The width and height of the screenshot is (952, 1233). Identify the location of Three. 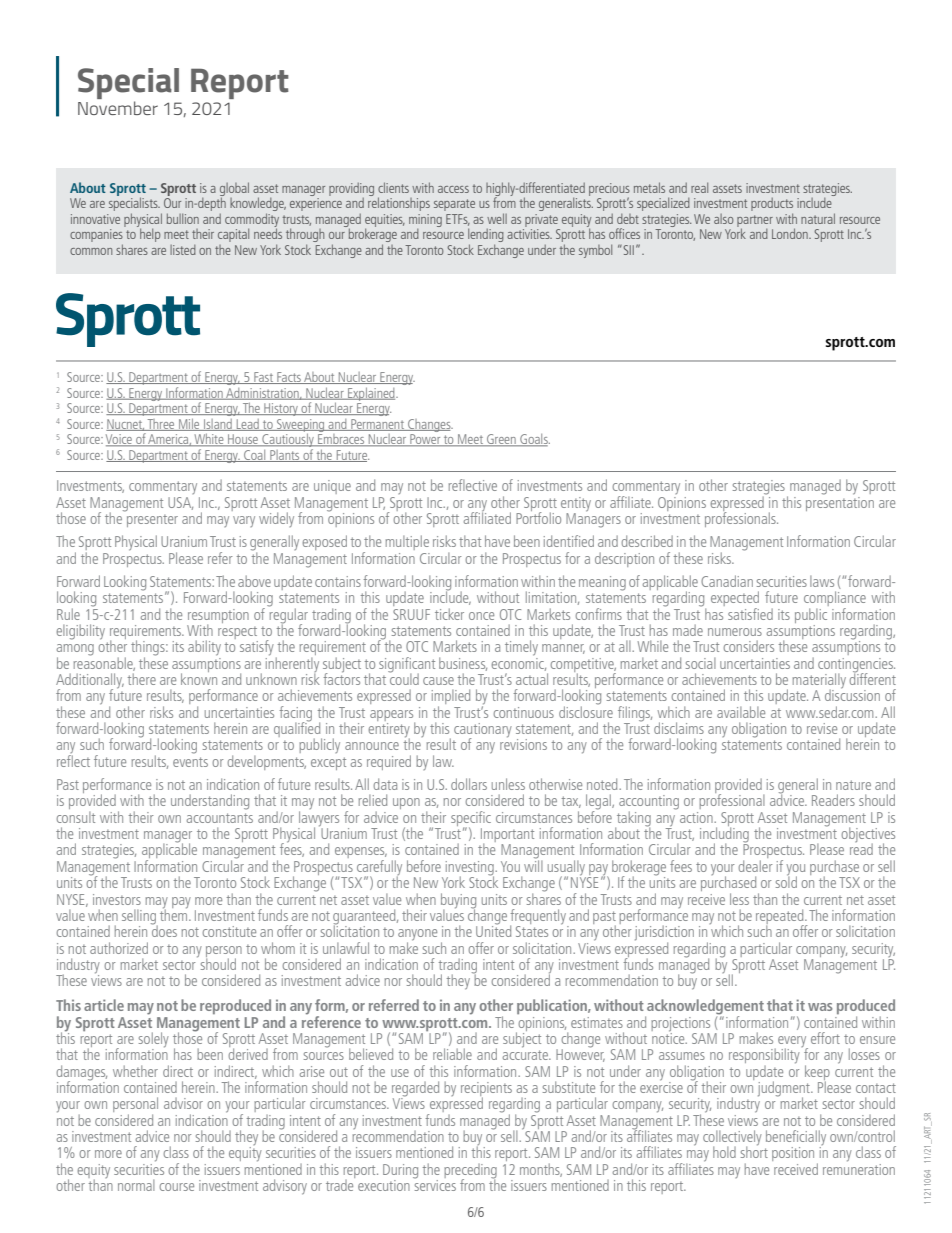
(161, 425).
